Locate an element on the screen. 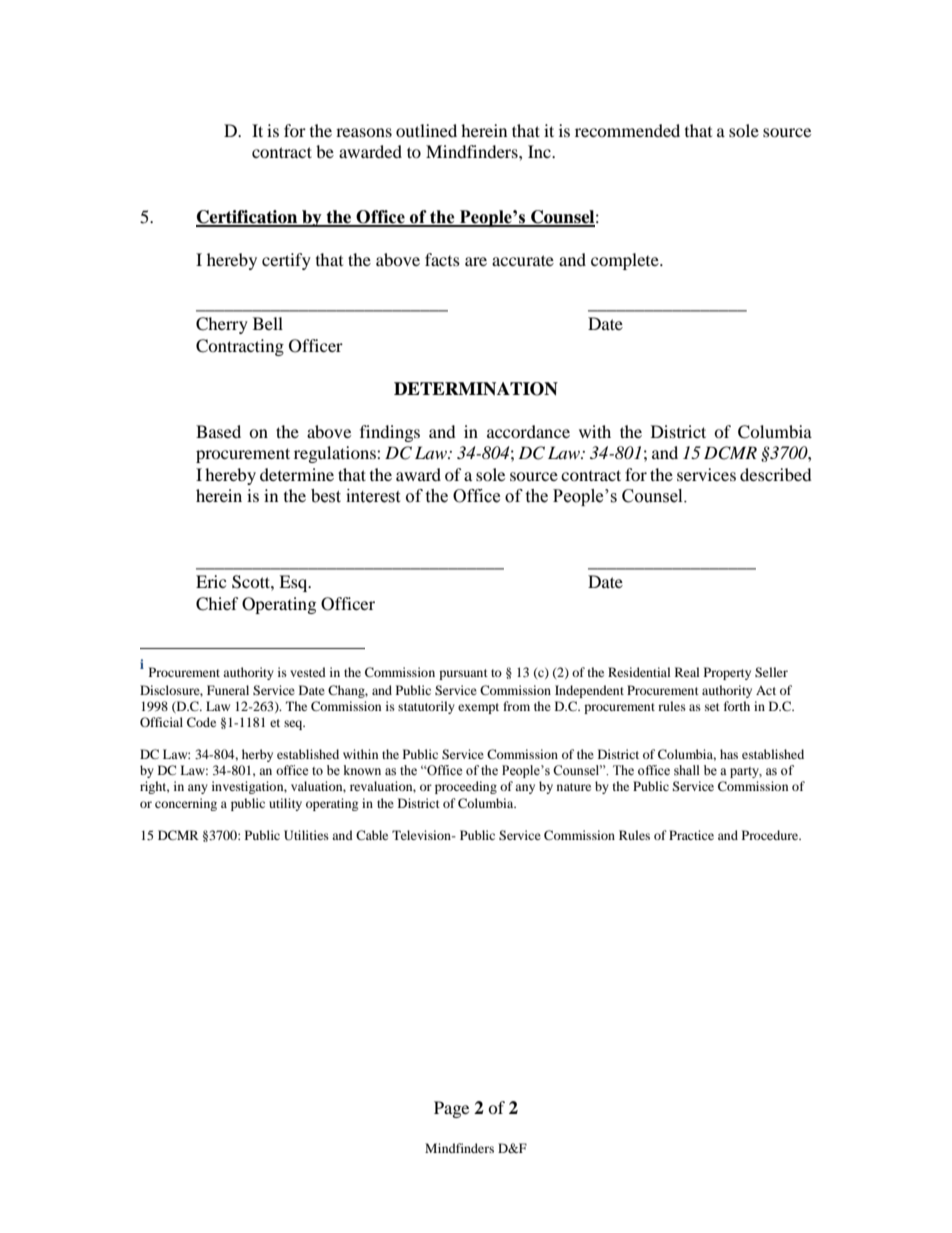 This screenshot has width=952, height=1233. herby is located at coordinates (257, 755).
